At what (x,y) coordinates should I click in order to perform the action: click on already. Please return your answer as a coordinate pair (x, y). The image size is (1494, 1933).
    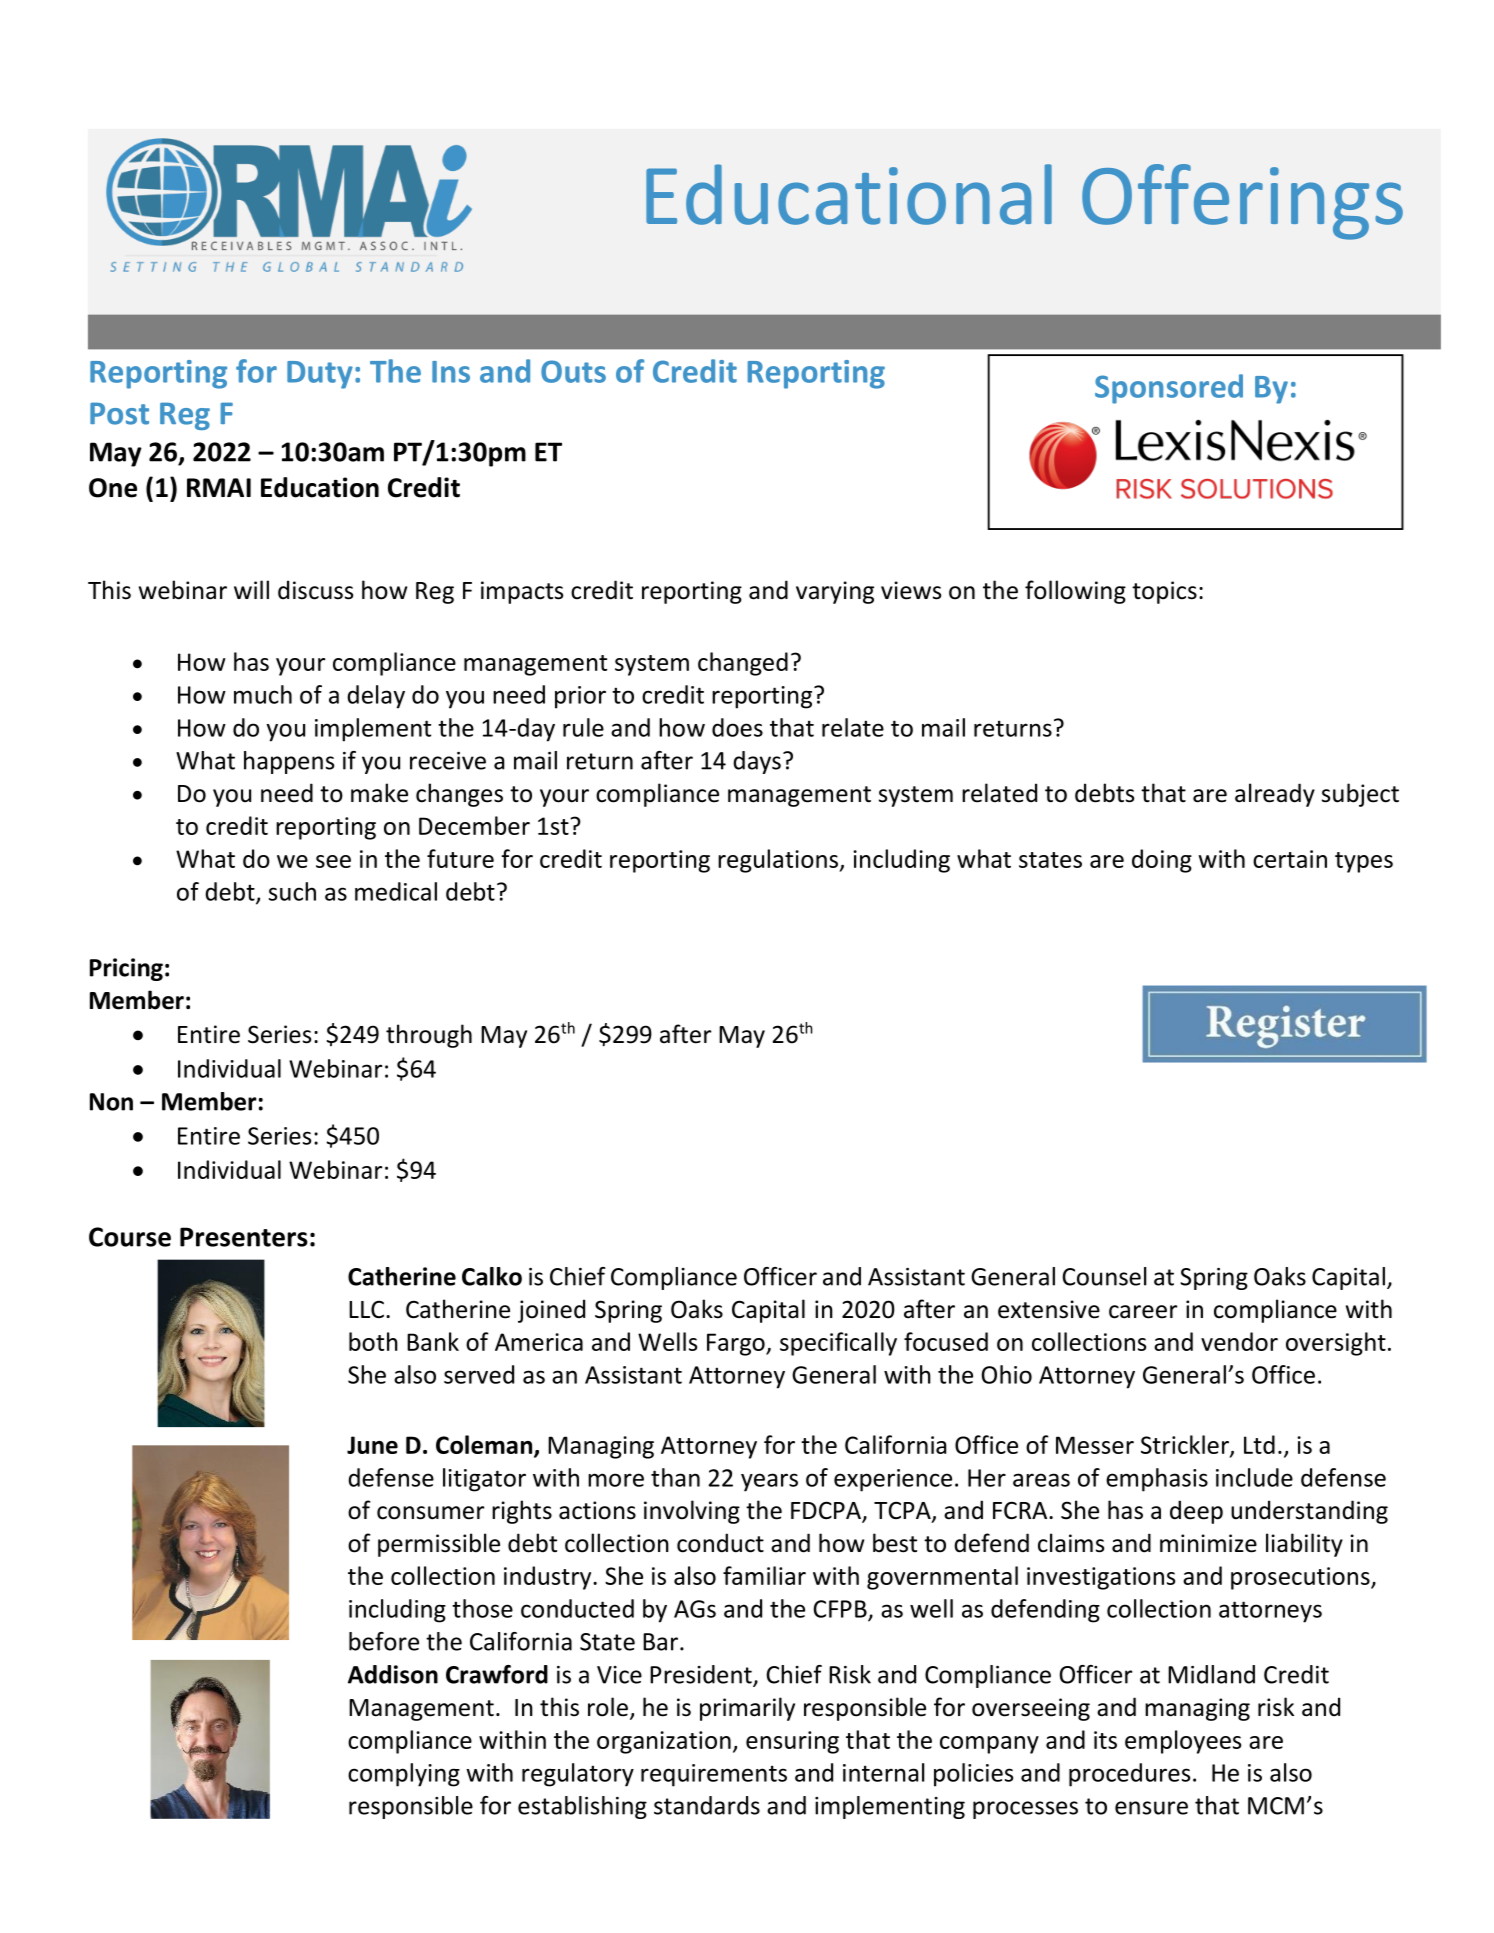
    Looking at the image, I should click on (1275, 795).
